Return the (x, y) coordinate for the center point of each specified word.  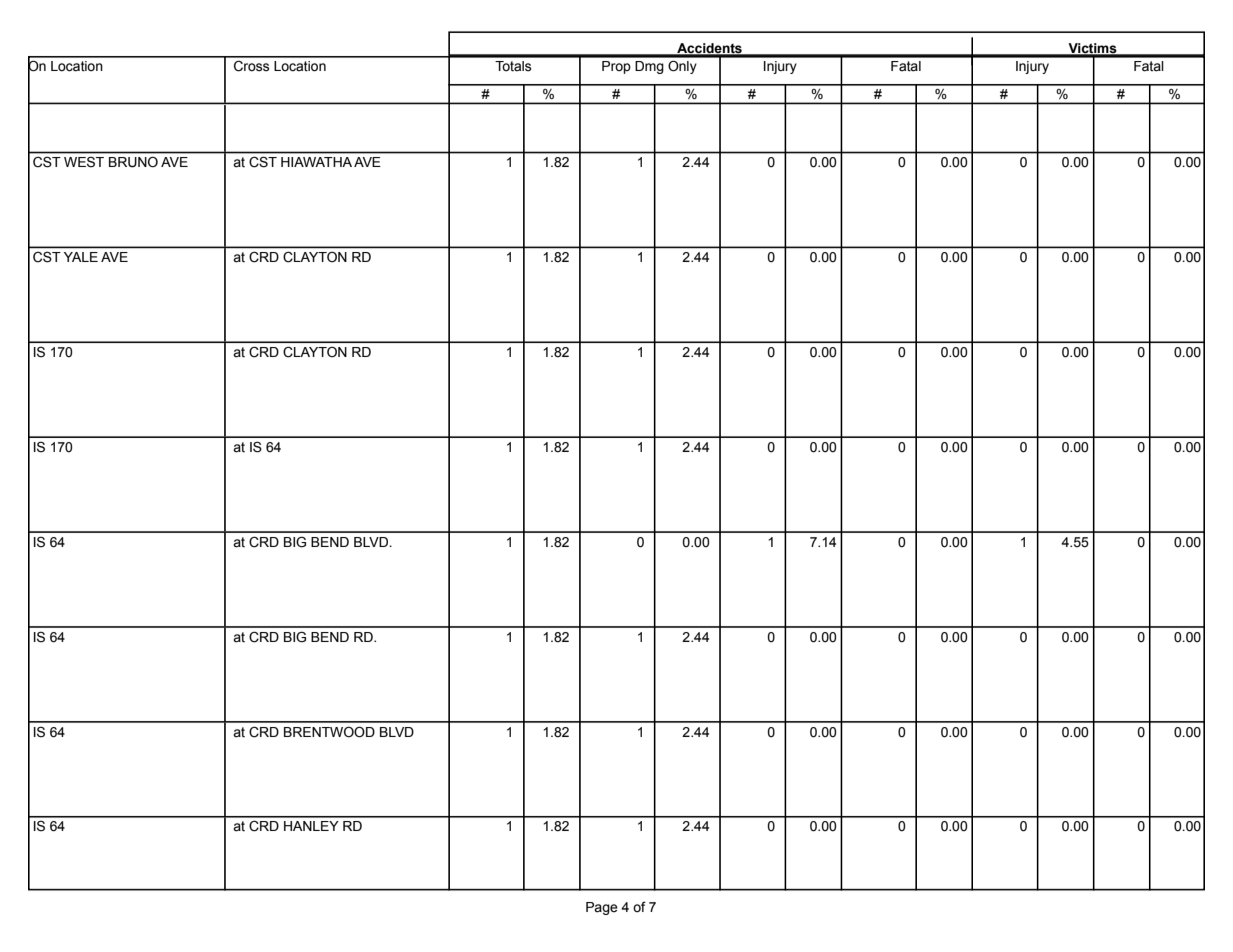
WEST (84, 162)
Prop (616, 67)
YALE (81, 257)
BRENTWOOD (329, 732)
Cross (251, 66)
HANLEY (311, 826)
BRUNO (133, 162)
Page (602, 908)
